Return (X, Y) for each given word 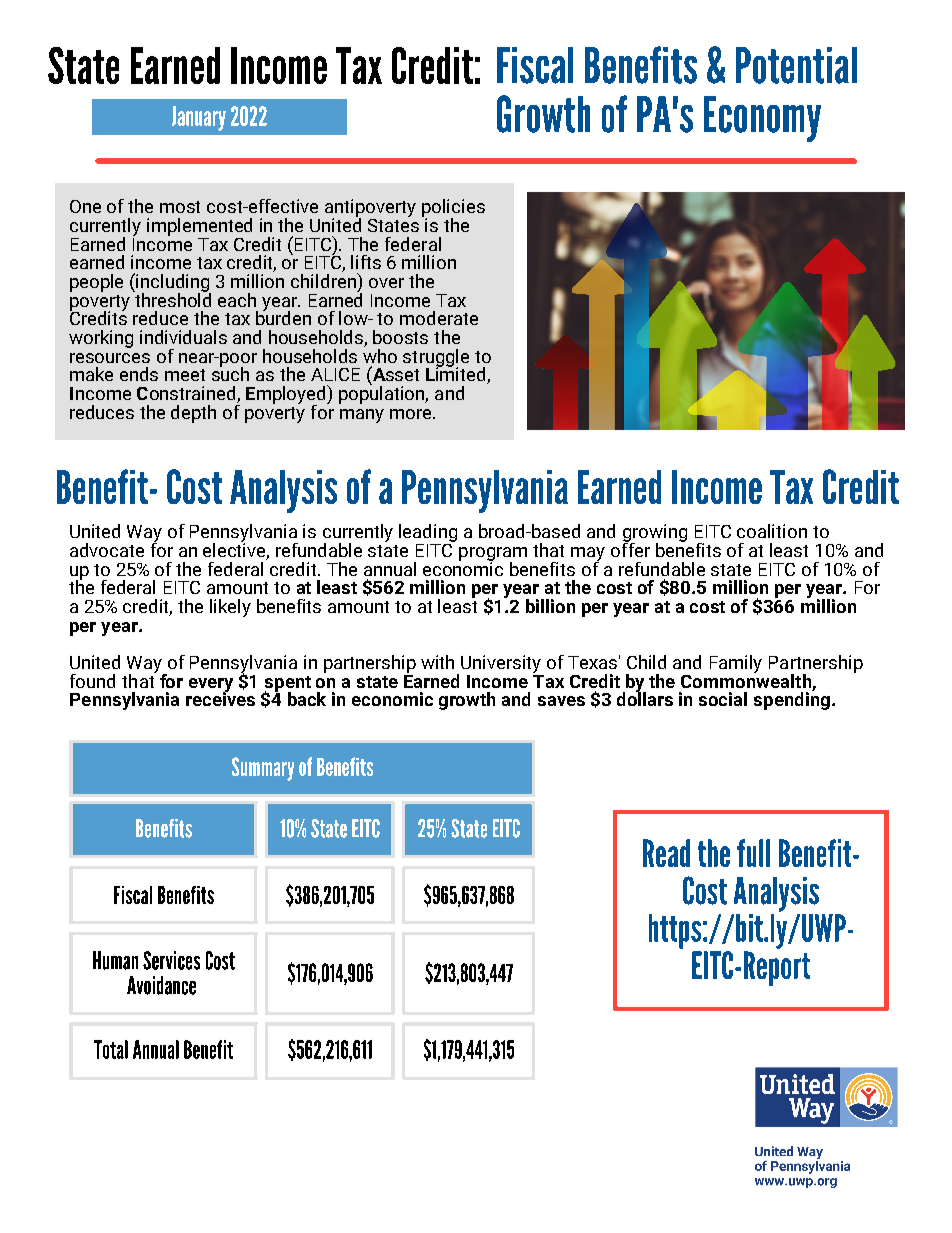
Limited (457, 374)
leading (428, 534)
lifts (366, 262)
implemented (199, 227)
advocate (107, 550)
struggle (436, 359)
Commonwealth (746, 679)
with (437, 662)
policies (453, 209)
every (211, 686)
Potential (796, 65)
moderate (439, 318)
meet (185, 375)
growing (655, 534)
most (180, 207)
